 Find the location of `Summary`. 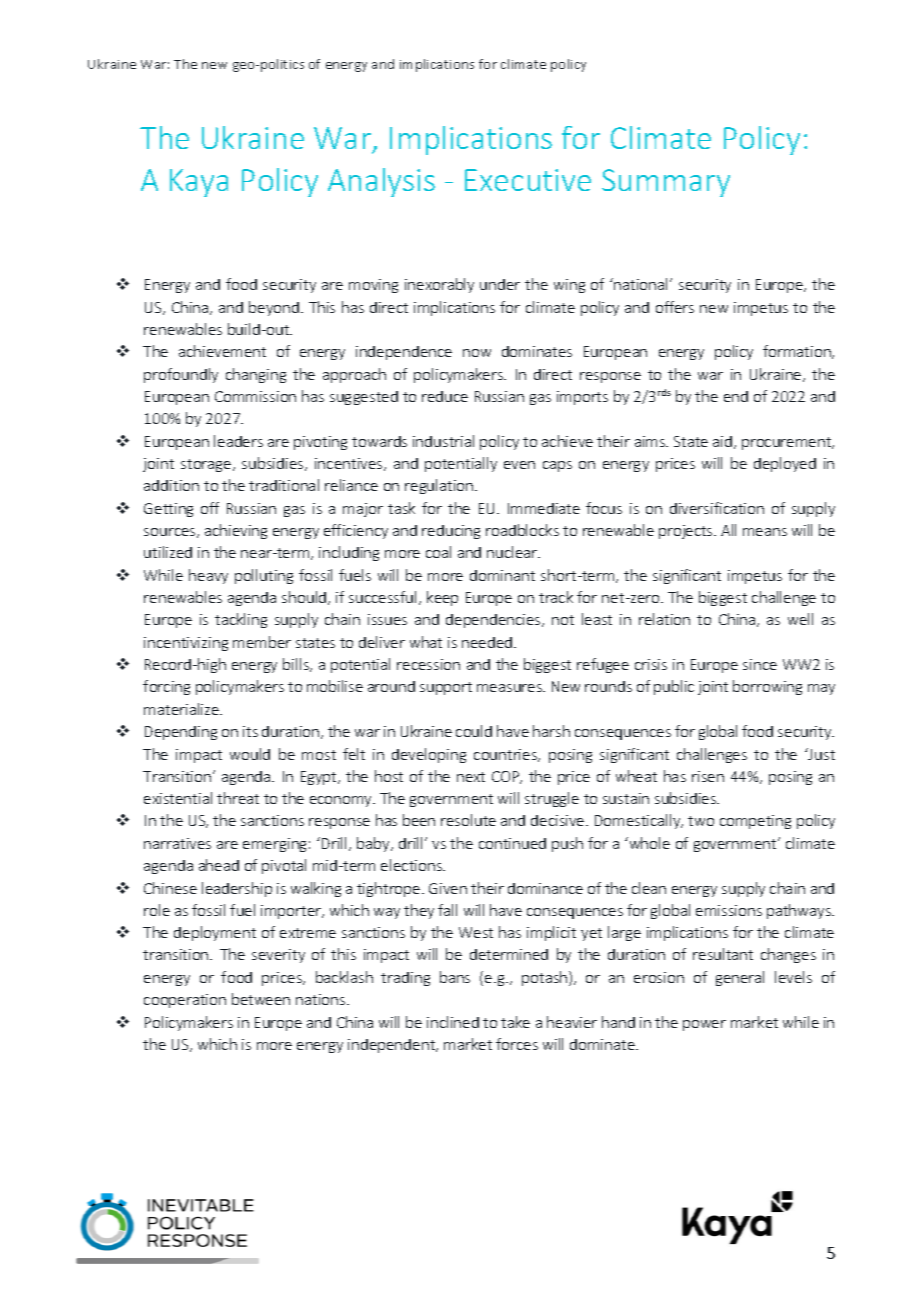

Summary is located at coordinates (666, 183).
